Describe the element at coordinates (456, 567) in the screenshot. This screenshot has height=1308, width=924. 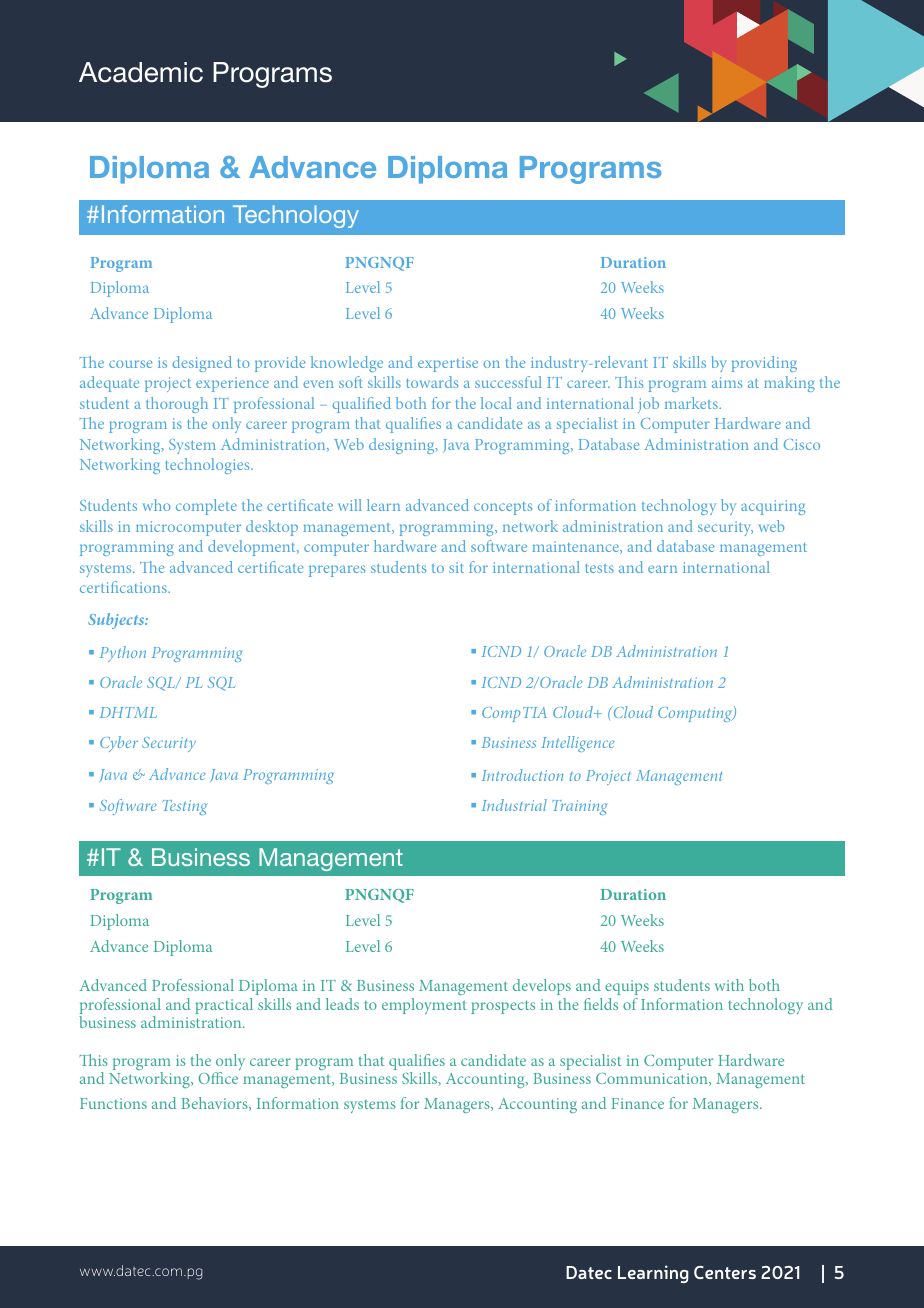
I see `sit` at that location.
